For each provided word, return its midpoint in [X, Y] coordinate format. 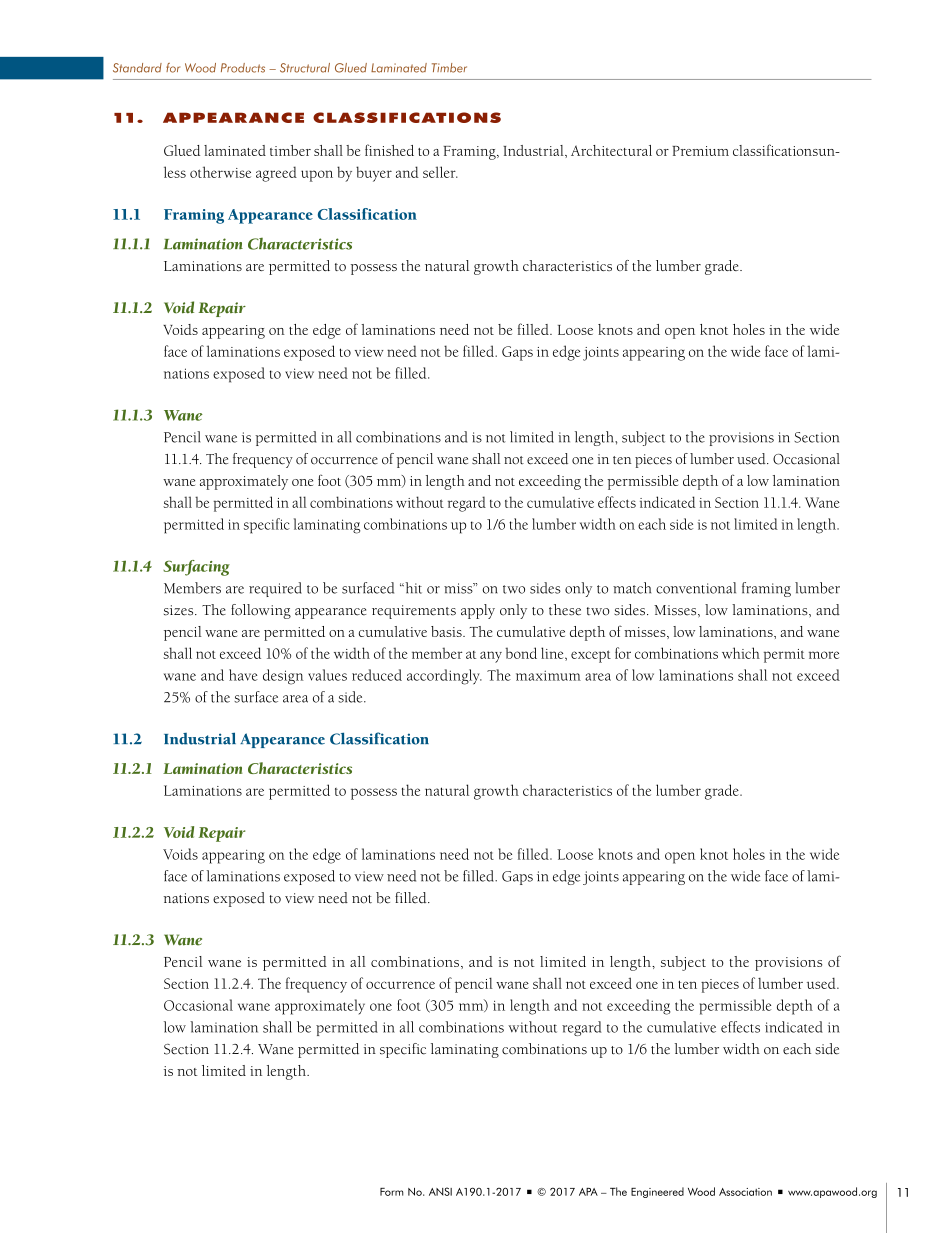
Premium [700, 151]
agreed [276, 174]
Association [745, 1192]
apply [478, 611]
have [243, 675]
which [741, 653]
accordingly [444, 677]
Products [243, 68]
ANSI [440, 1191]
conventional [696, 588]
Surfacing [196, 568]
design [283, 677]
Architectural [611, 150]
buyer [374, 174]
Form [392, 1192]
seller [440, 172]
